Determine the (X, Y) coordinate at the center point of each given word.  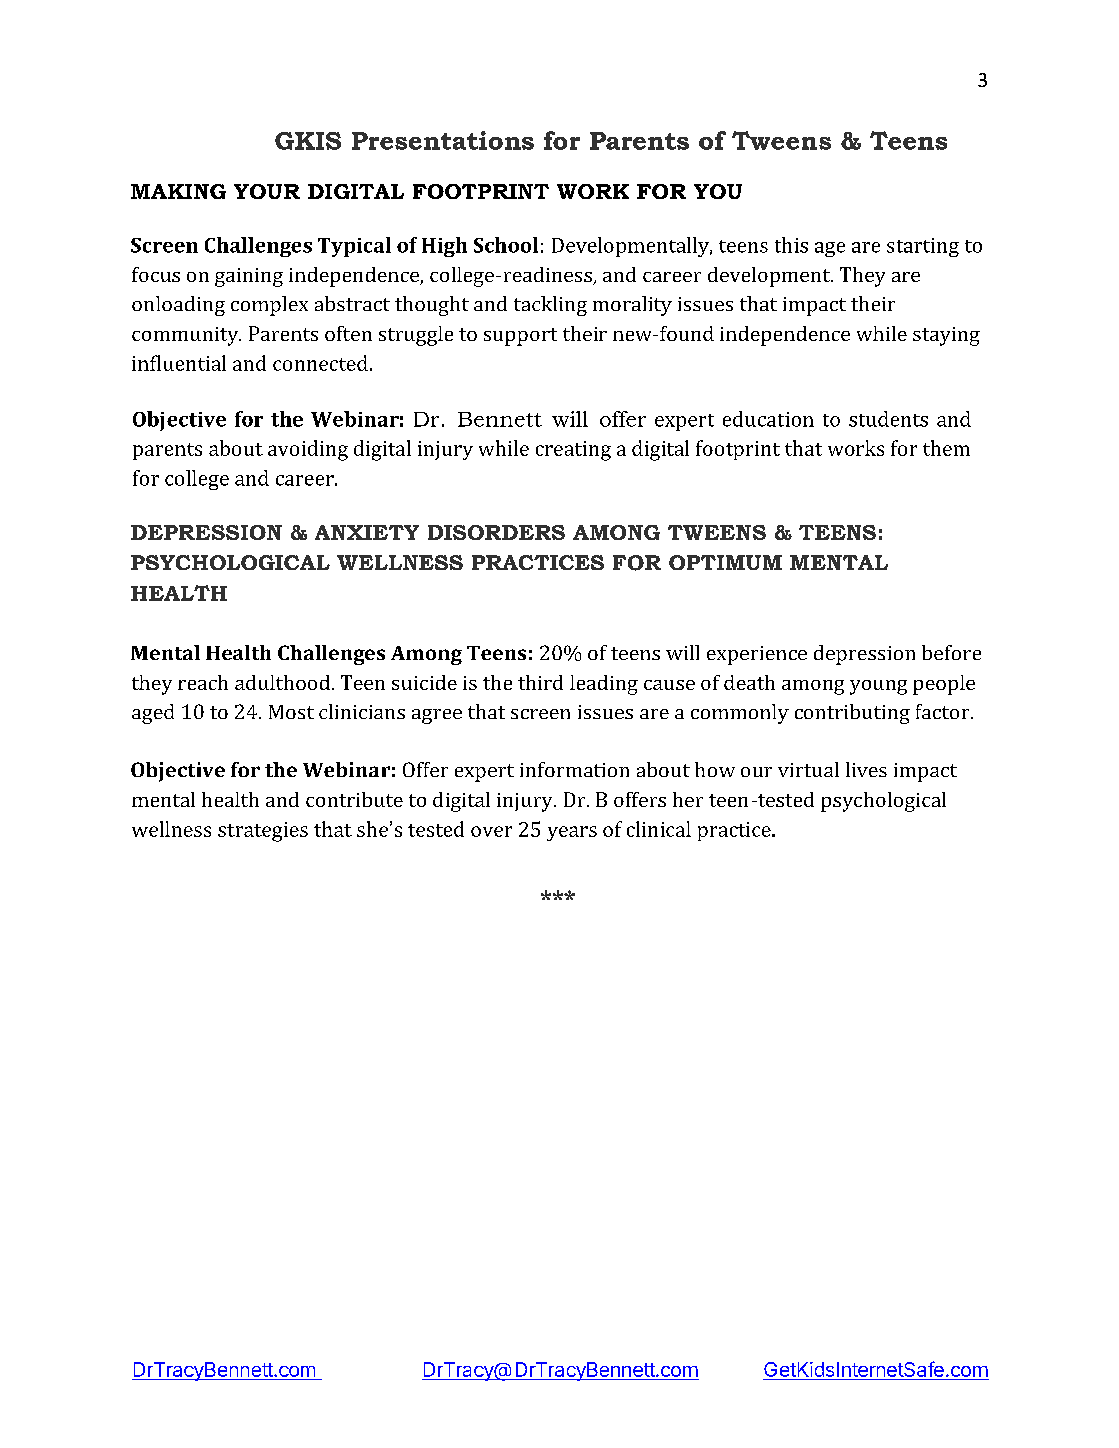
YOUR (267, 191)
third (540, 682)
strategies (263, 832)
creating (573, 451)
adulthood (282, 682)
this (791, 245)
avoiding (308, 450)
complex (269, 306)
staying (946, 336)
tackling (550, 306)
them (946, 448)
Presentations (443, 140)
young (878, 687)
